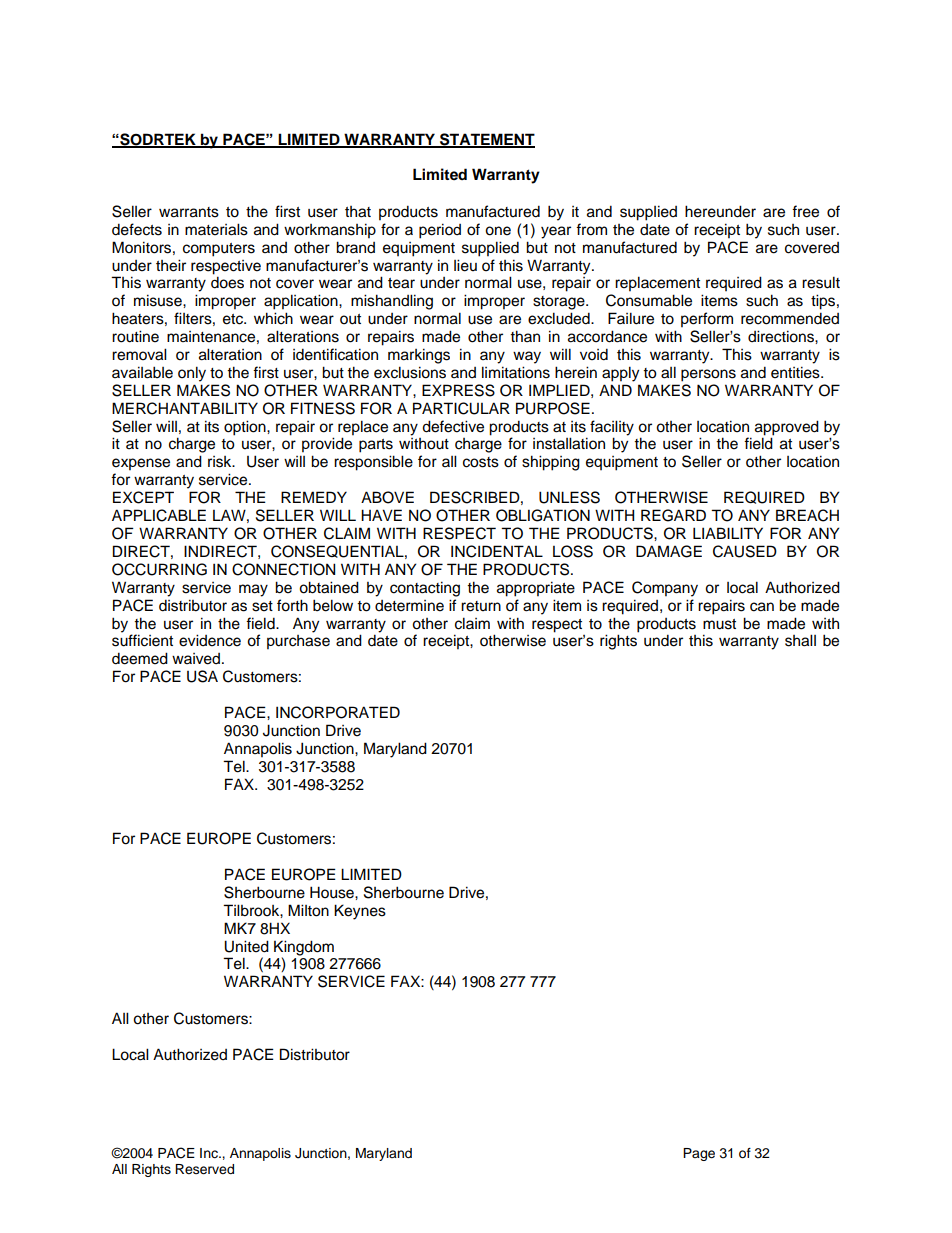 This screenshot has width=952, height=1233. Describe the element at coordinates (333, 892) in the screenshot. I see `House` at that location.
